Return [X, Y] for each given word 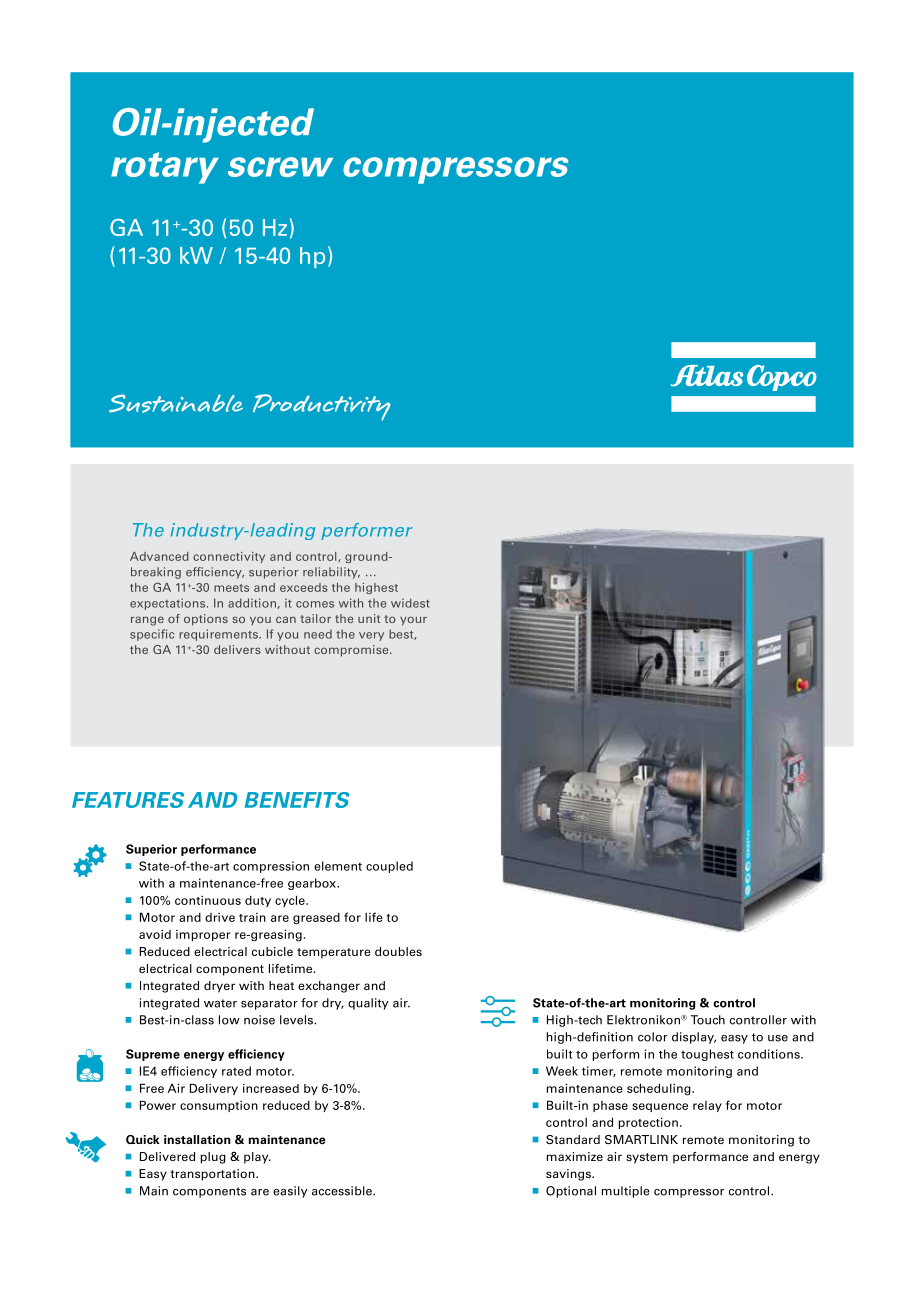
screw [280, 167]
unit [369, 618]
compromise [352, 651]
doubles [398, 951]
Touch [708, 1020]
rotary [165, 168]
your [413, 621]
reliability [331, 573]
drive [220, 917]
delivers [237, 649]
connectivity [229, 557]
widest [410, 603]
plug [213, 1158]
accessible [343, 1191]
